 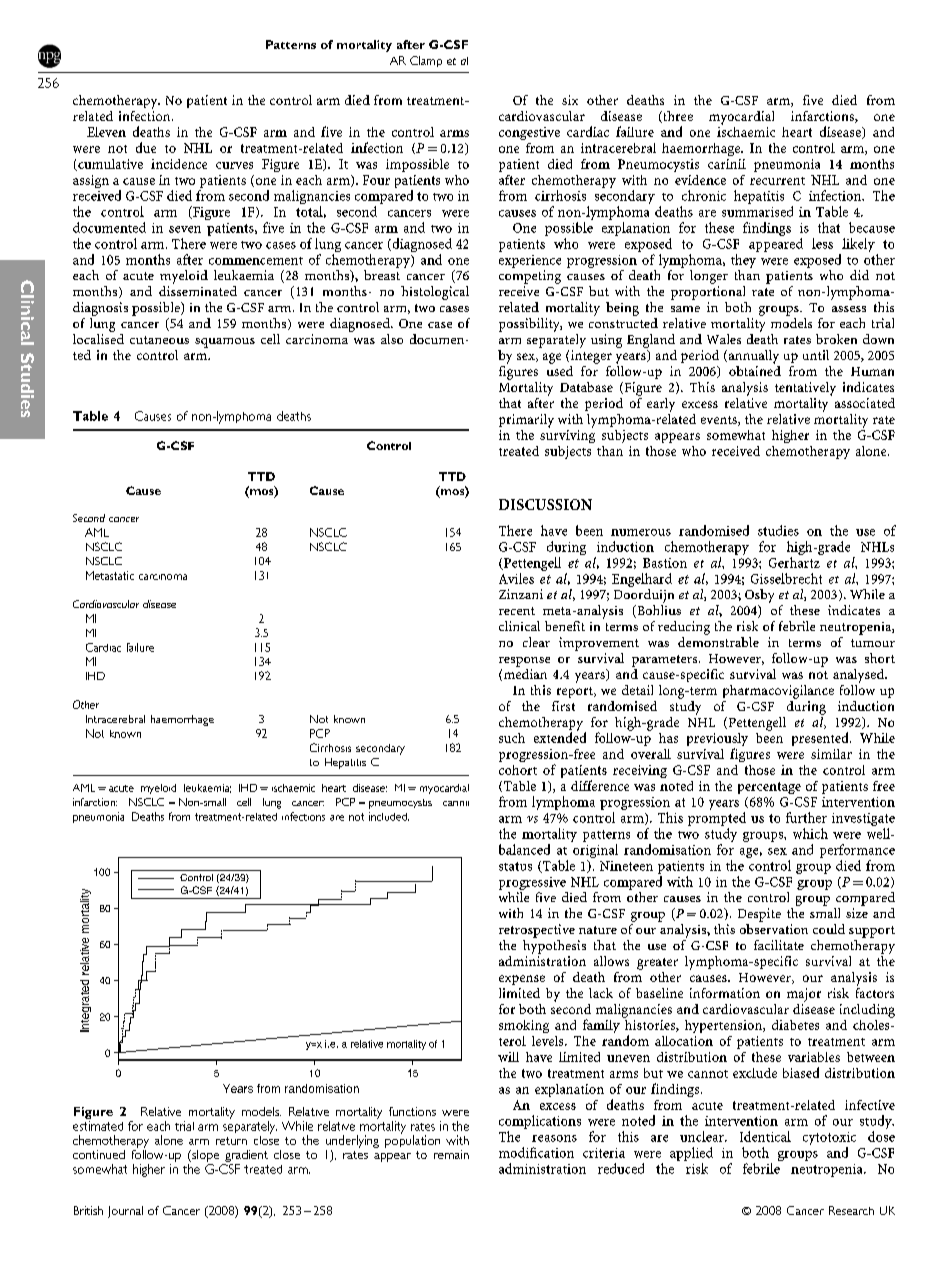 I want to click on primarily, so click(x=526, y=421).
